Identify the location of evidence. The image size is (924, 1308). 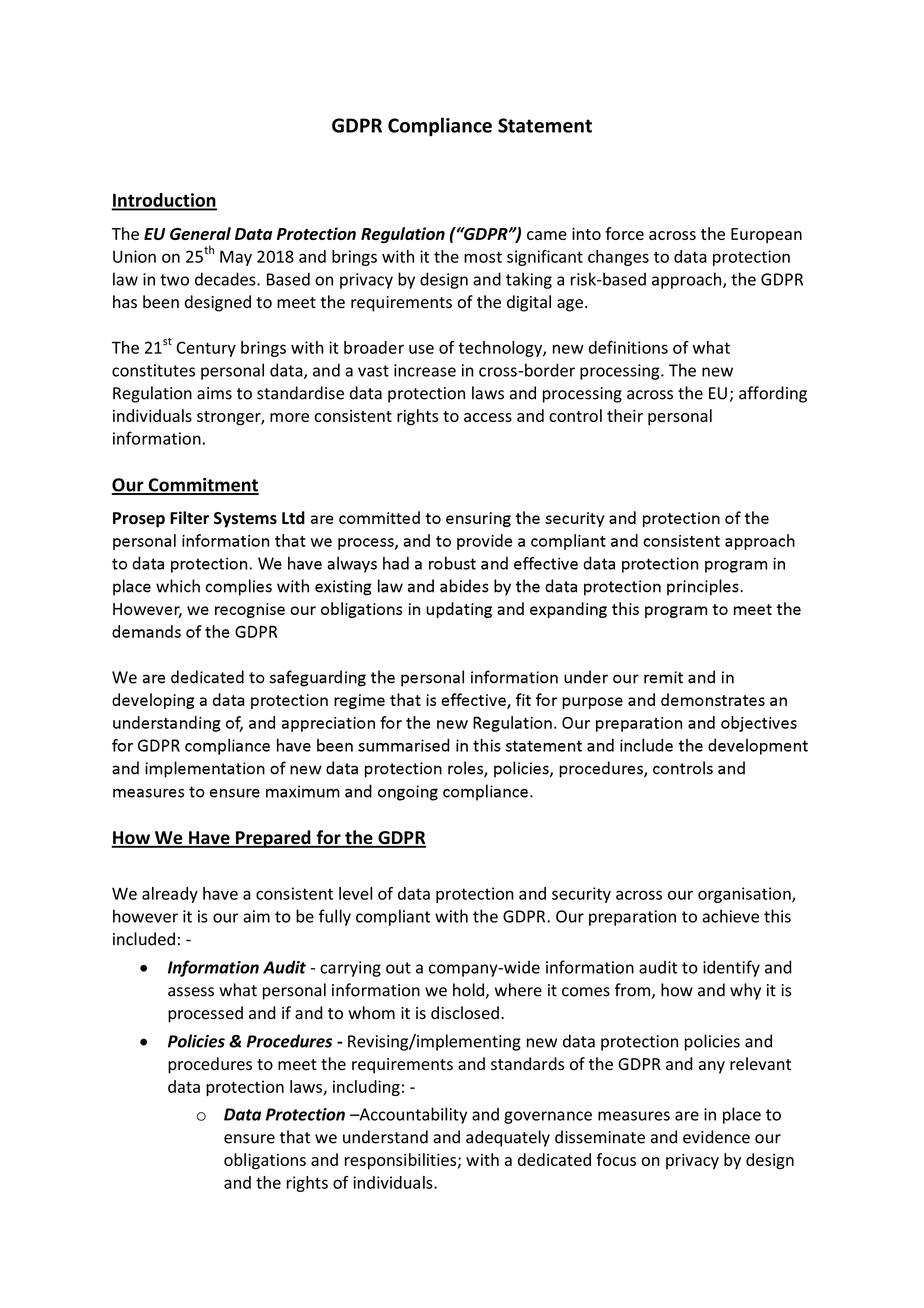
(716, 1137).
